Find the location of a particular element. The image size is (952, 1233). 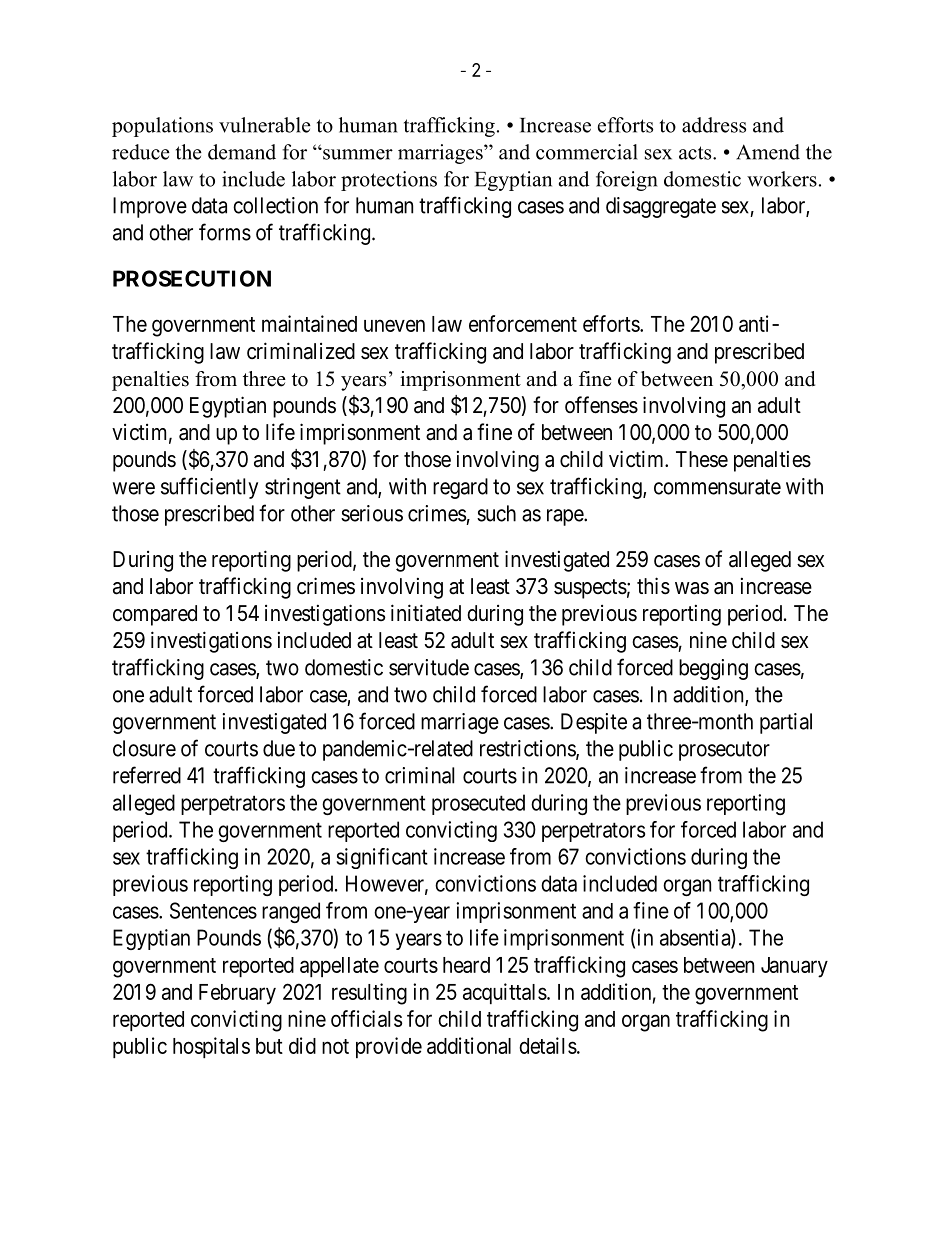

maintained is located at coordinates (309, 323).
